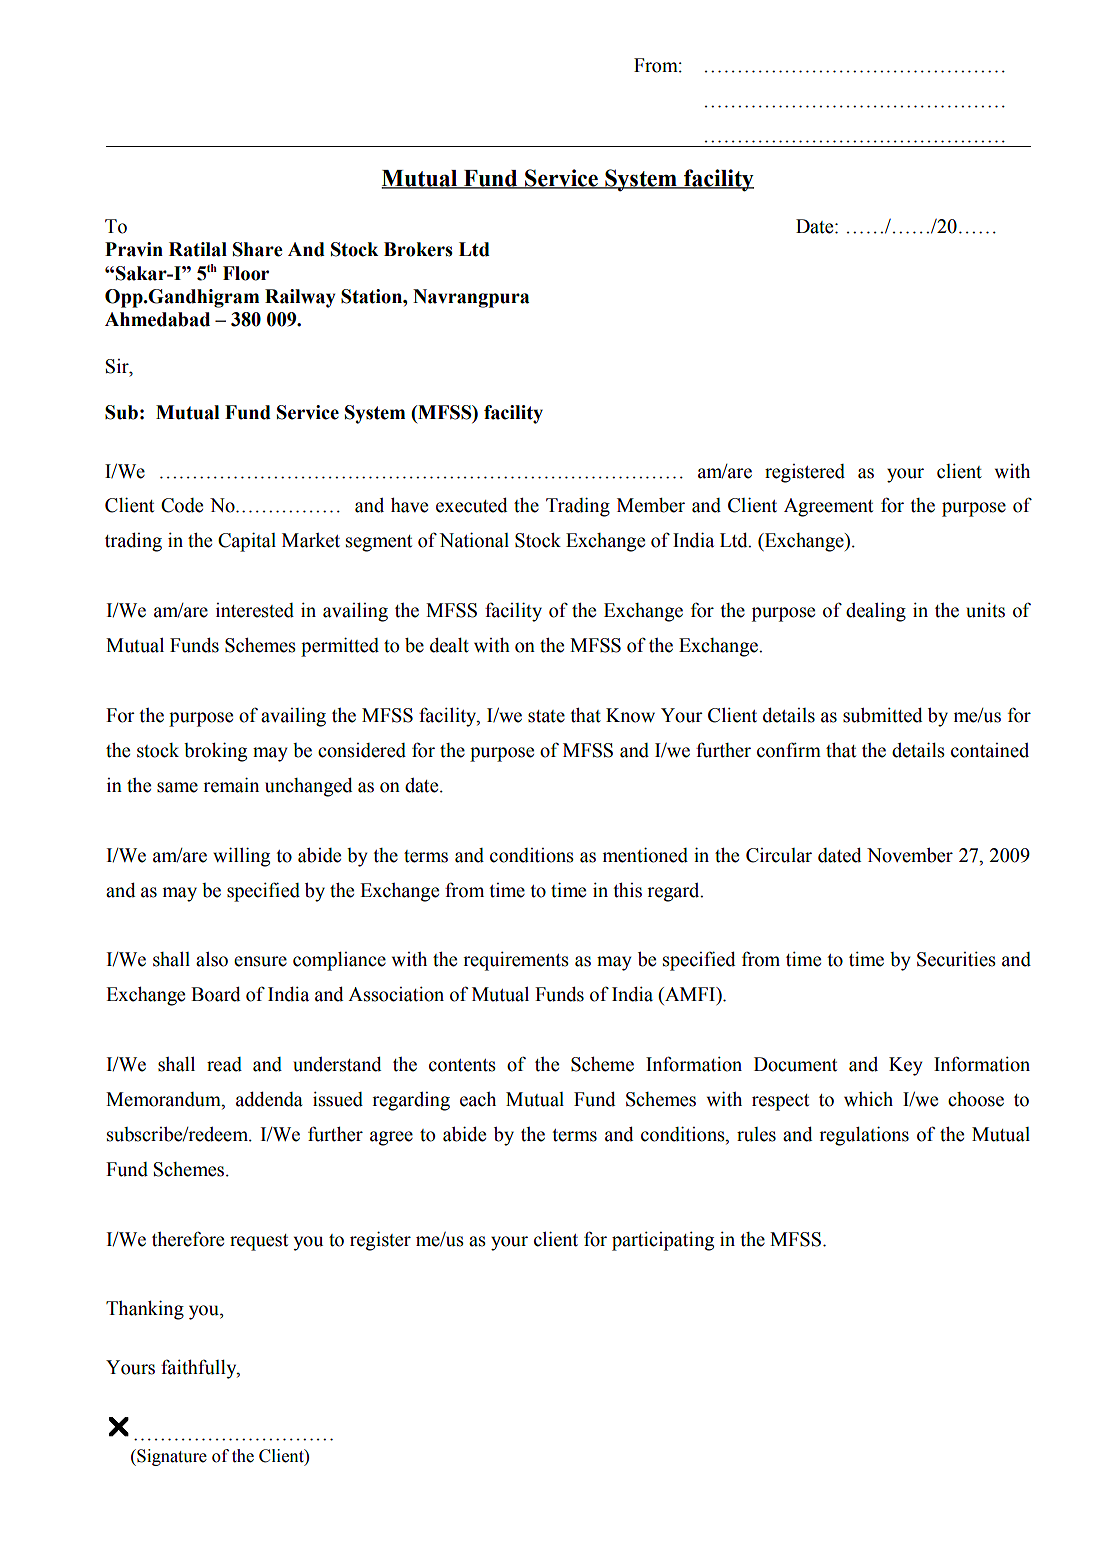 The image size is (1096, 1551). Describe the element at coordinates (651, 505) in the document. I see `Member` at that location.
